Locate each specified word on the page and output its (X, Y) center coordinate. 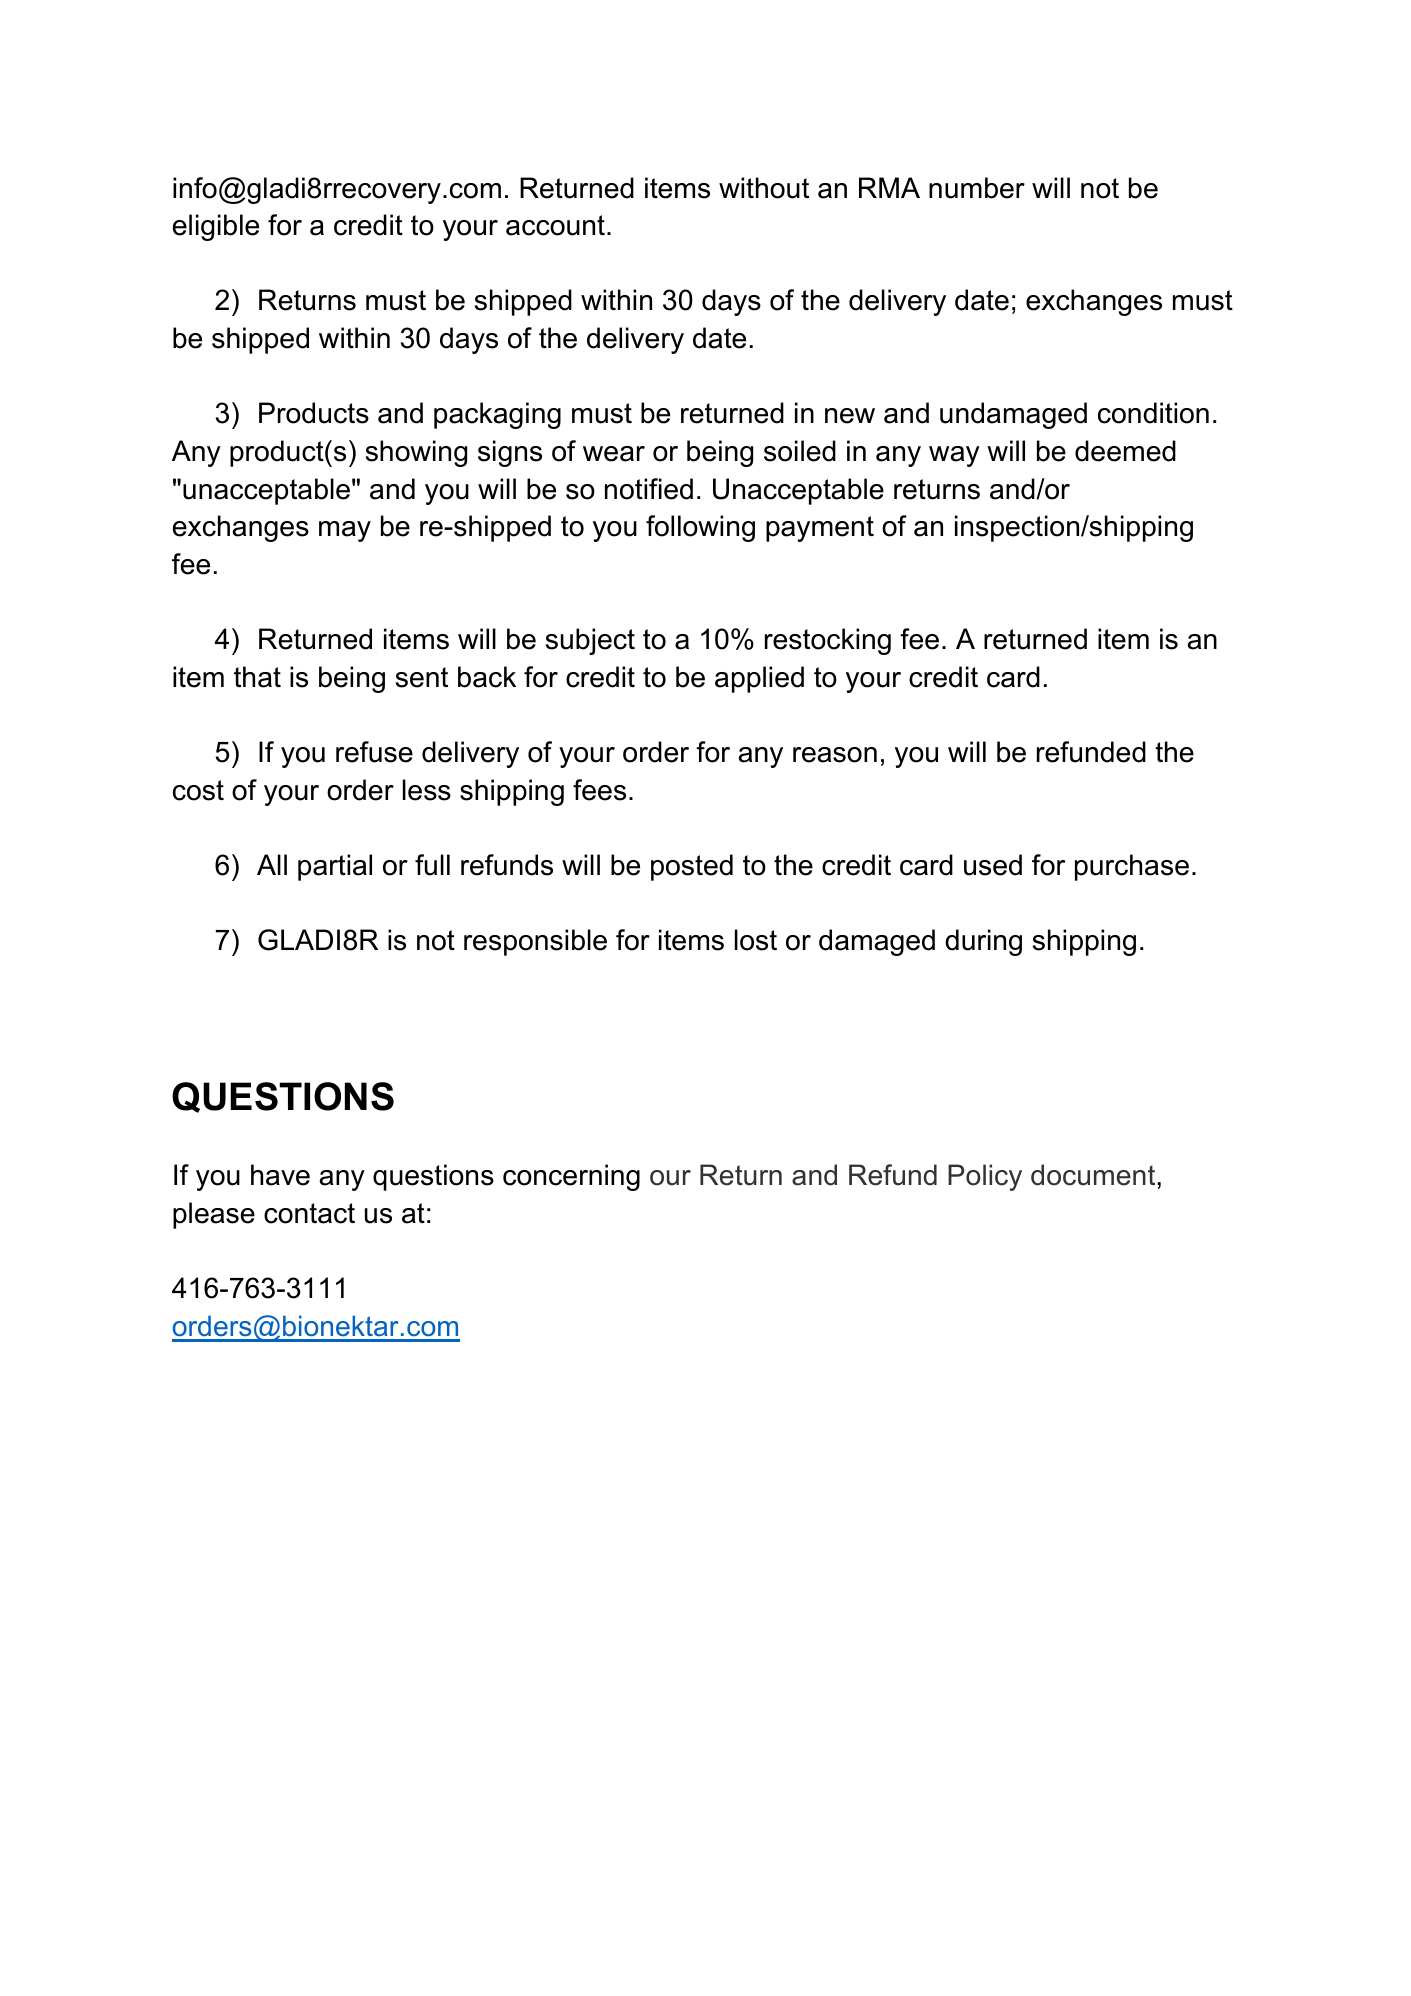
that (257, 677)
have (280, 1175)
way (954, 456)
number (977, 188)
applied (759, 679)
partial (335, 867)
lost (756, 940)
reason (835, 755)
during (983, 942)
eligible (216, 227)
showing (416, 453)
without (764, 188)
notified (649, 489)
